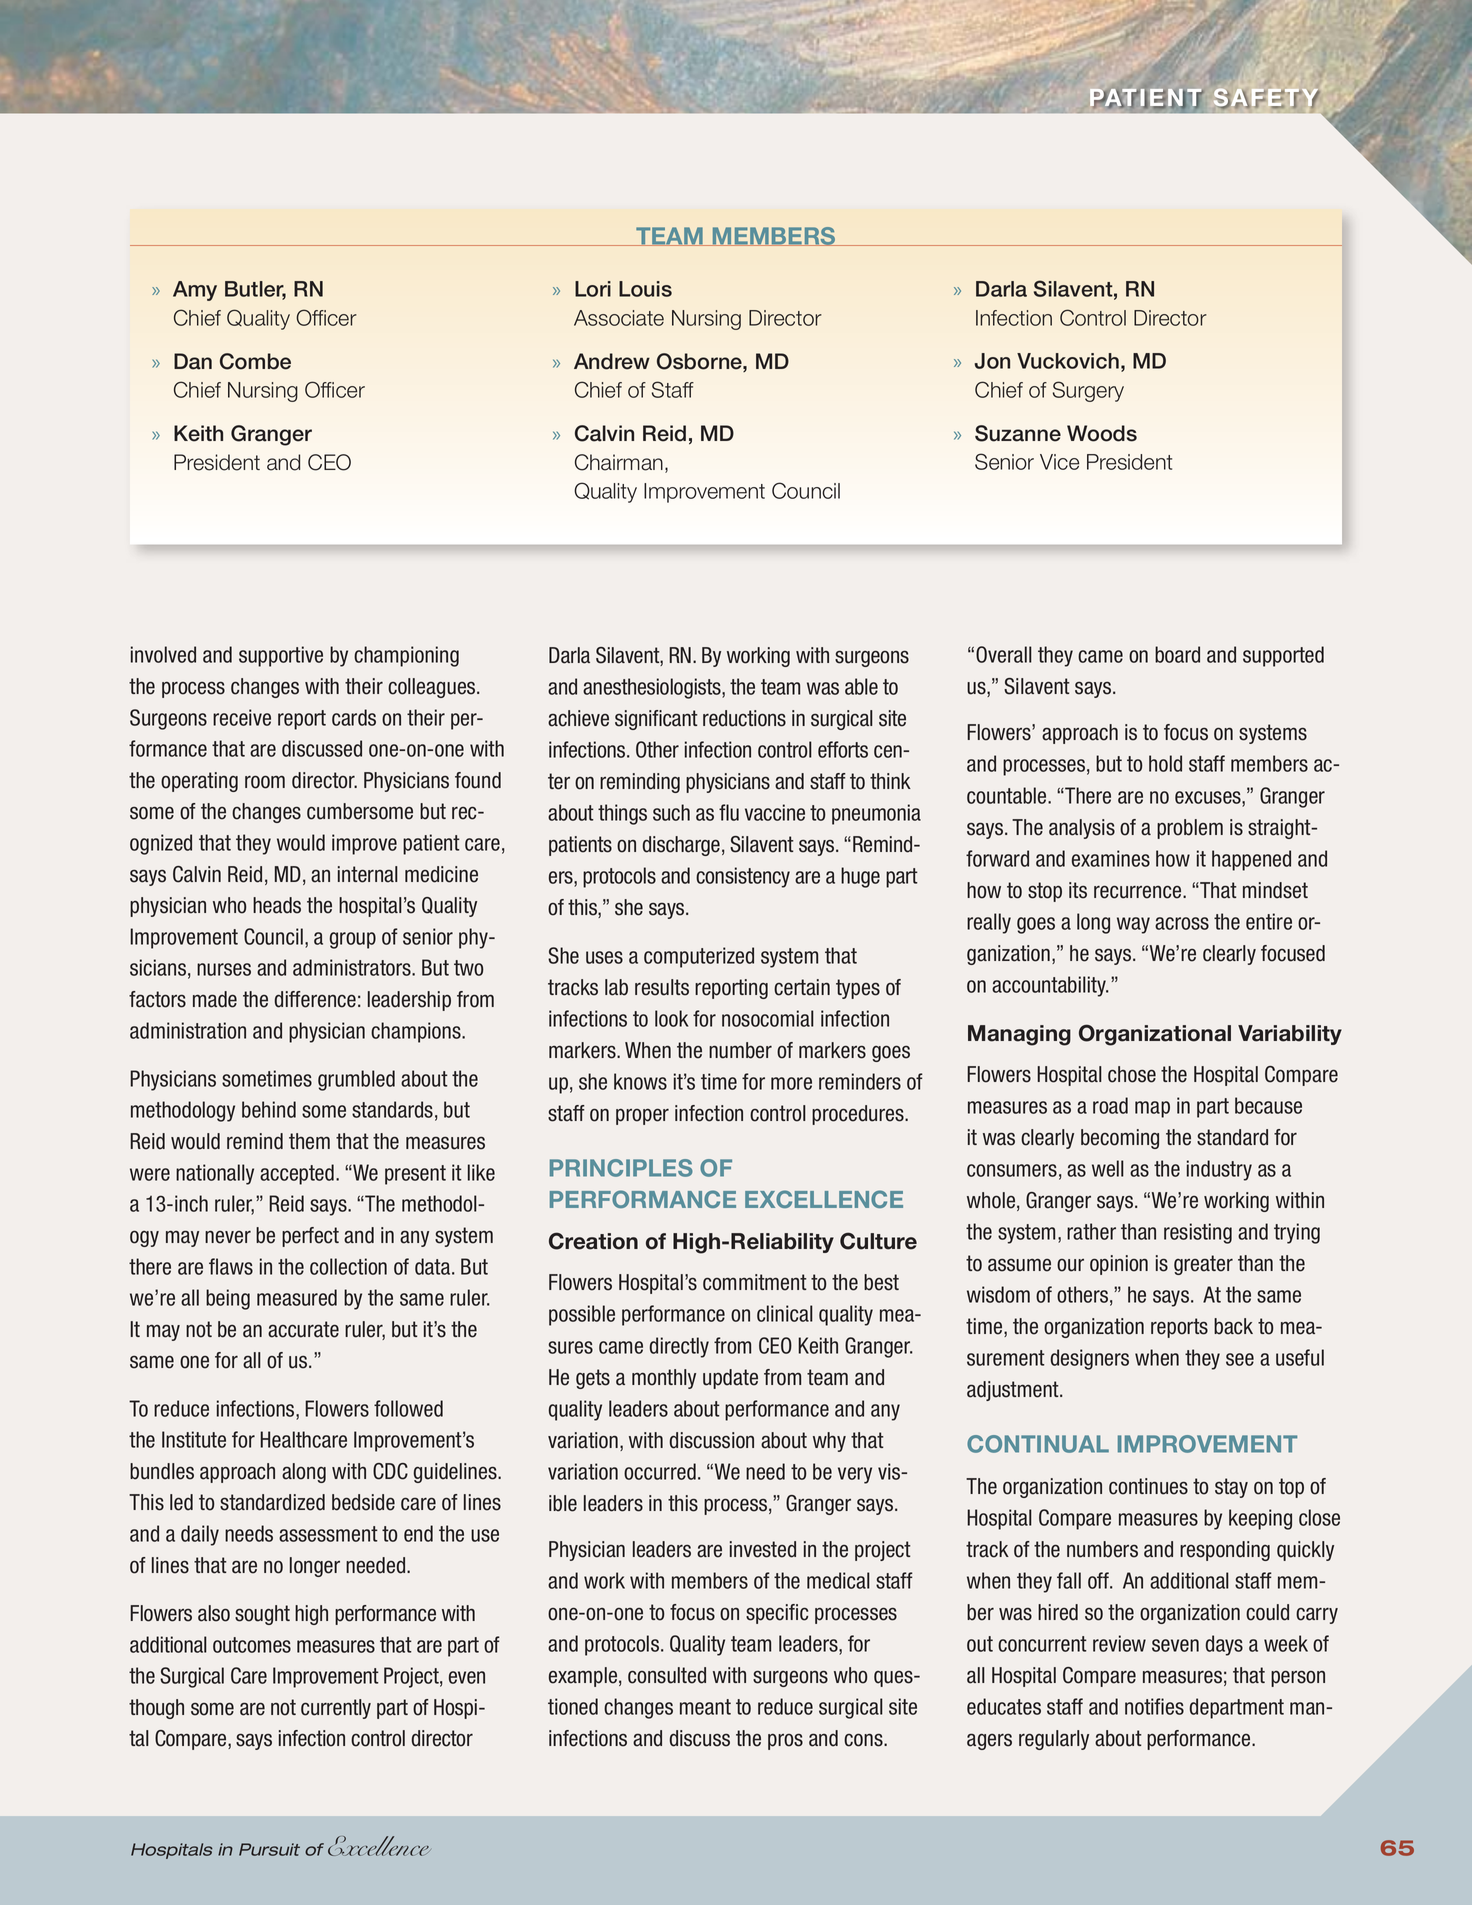  I want to click on pros, so click(785, 1741).
